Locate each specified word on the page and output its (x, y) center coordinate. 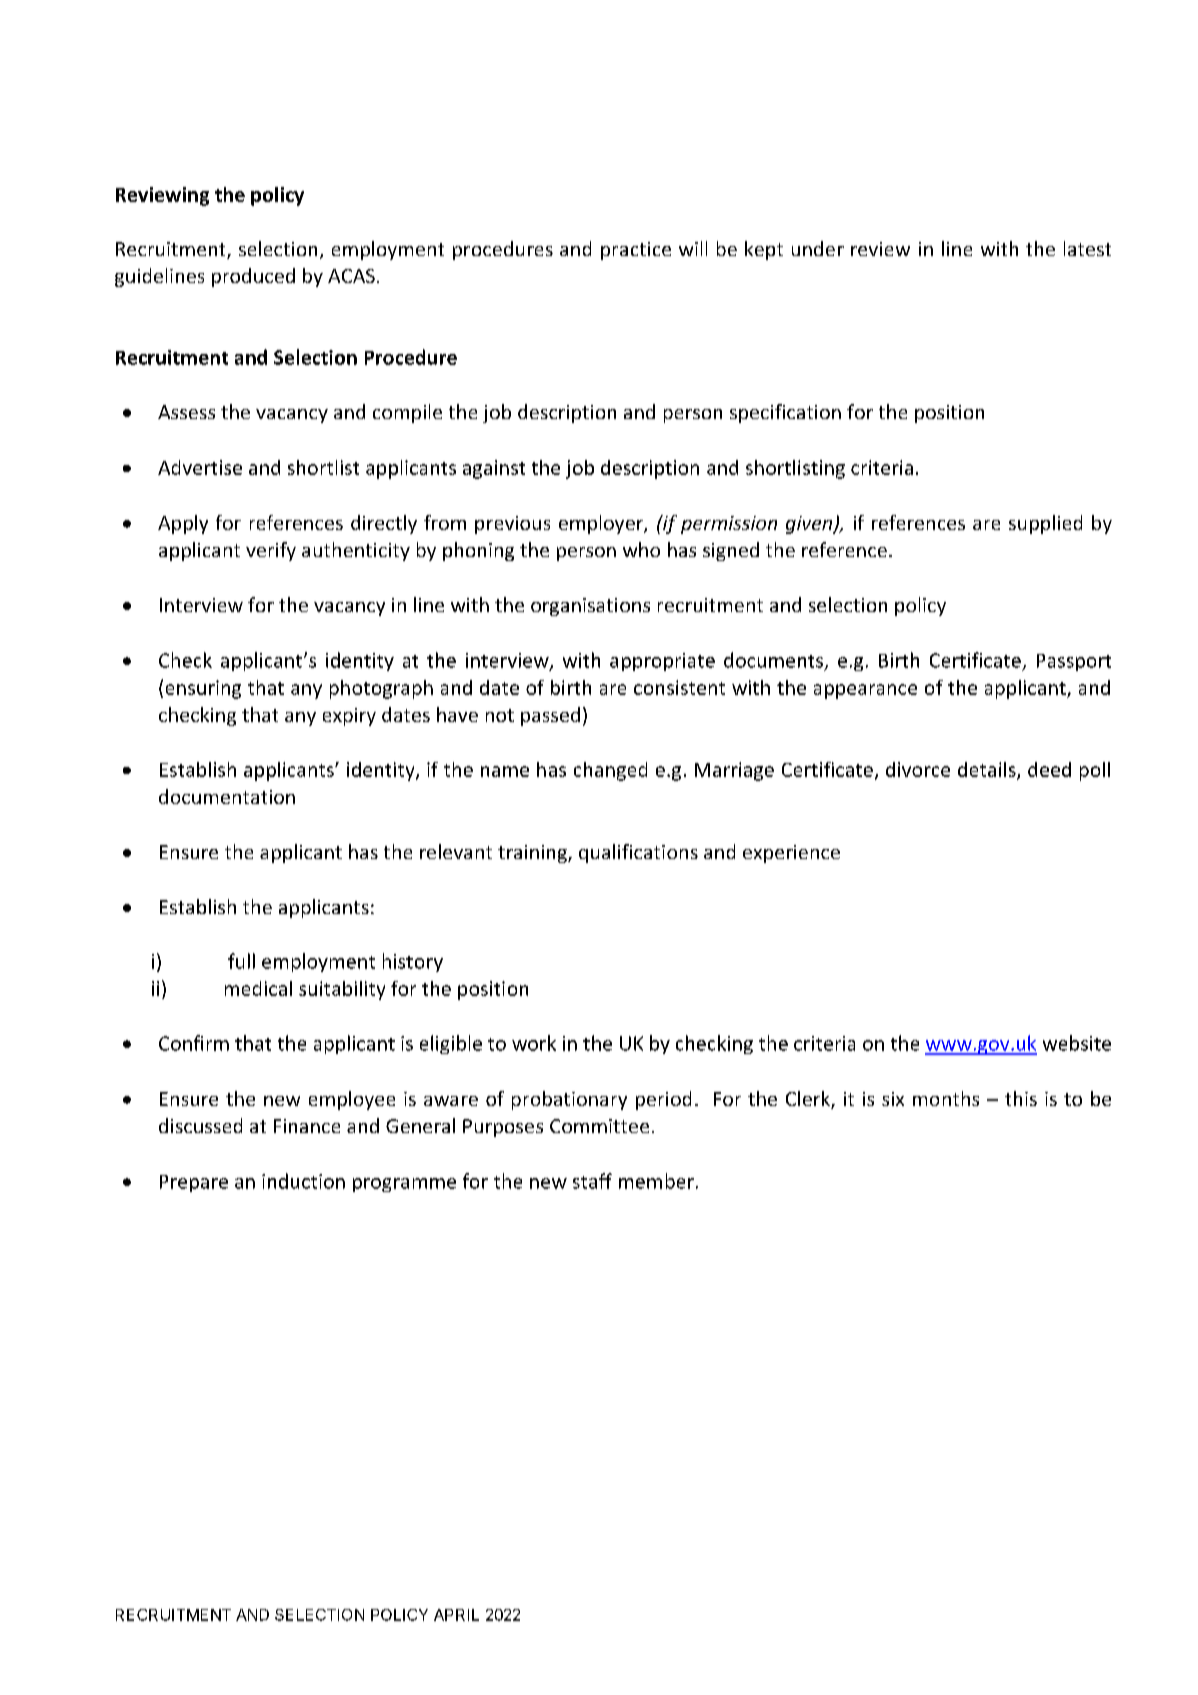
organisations (590, 607)
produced (253, 277)
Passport (1074, 662)
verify (271, 551)
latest (1087, 248)
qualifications (638, 853)
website (1077, 1043)
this (1021, 1098)
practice (636, 251)
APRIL (456, 1615)
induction (303, 1181)
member (656, 1181)
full (241, 961)
